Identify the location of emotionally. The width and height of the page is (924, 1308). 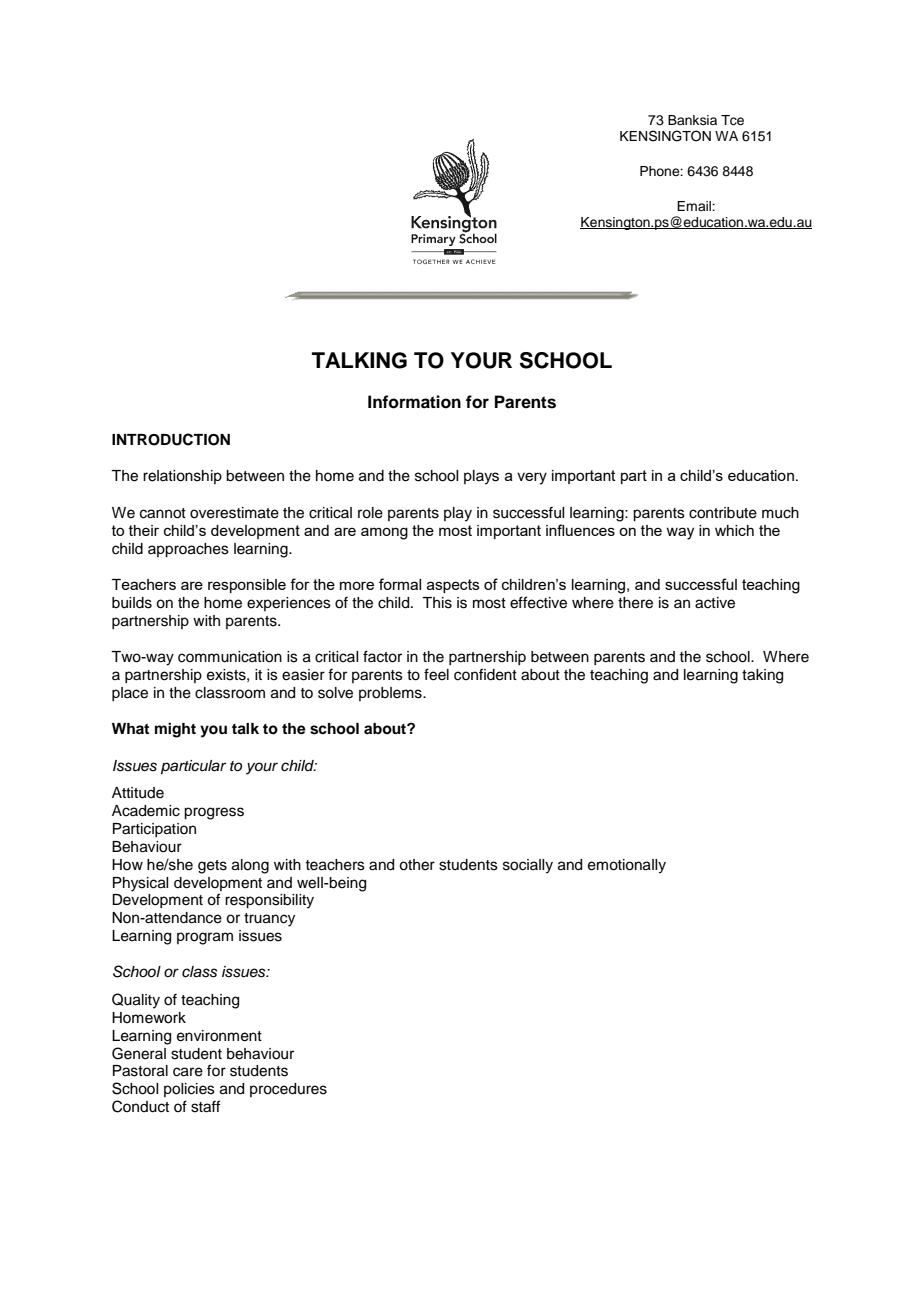
(627, 866).
